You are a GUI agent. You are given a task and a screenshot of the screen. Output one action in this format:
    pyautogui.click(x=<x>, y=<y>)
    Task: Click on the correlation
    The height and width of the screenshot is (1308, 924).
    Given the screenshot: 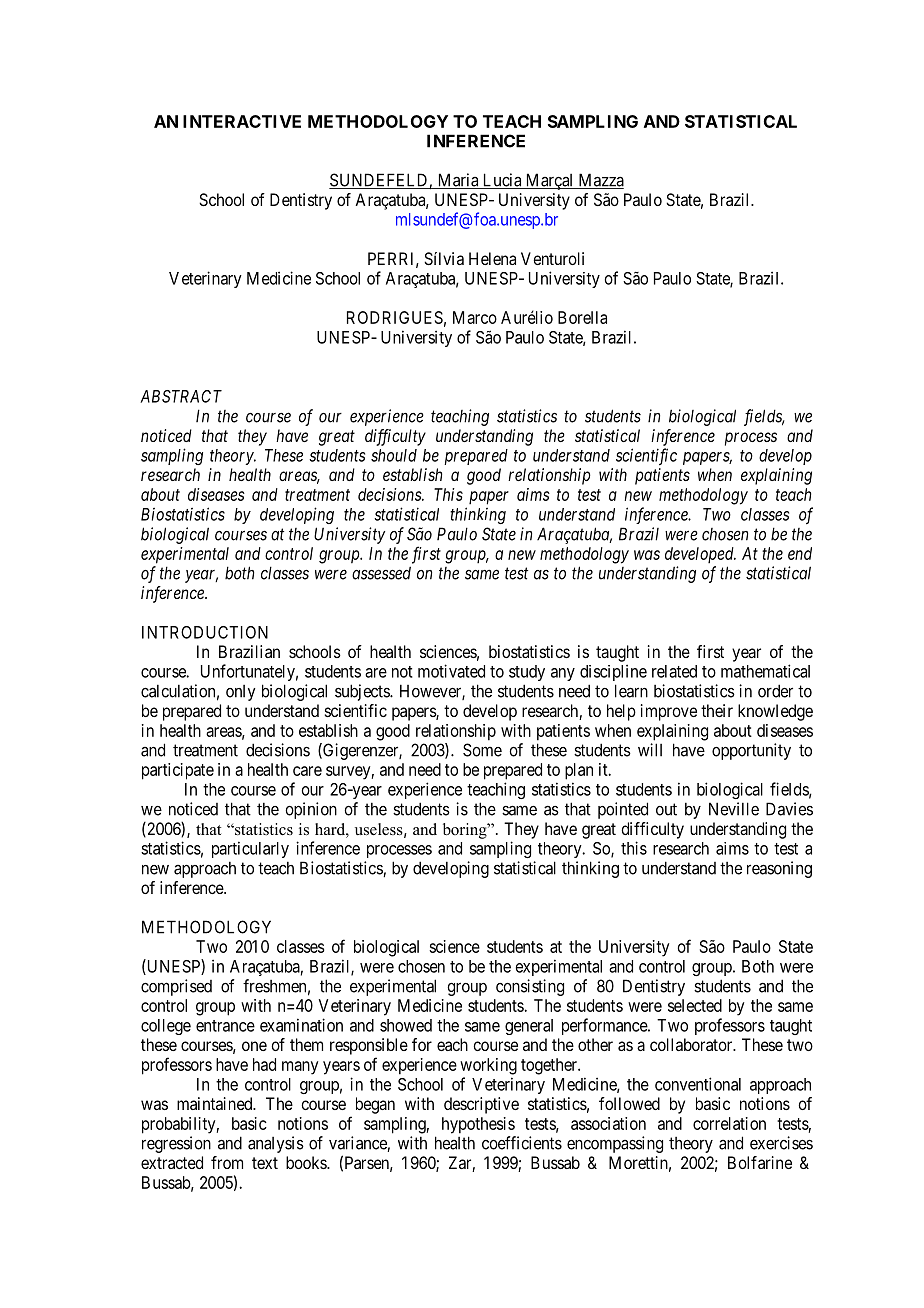 What is the action you would take?
    pyautogui.click(x=729, y=1123)
